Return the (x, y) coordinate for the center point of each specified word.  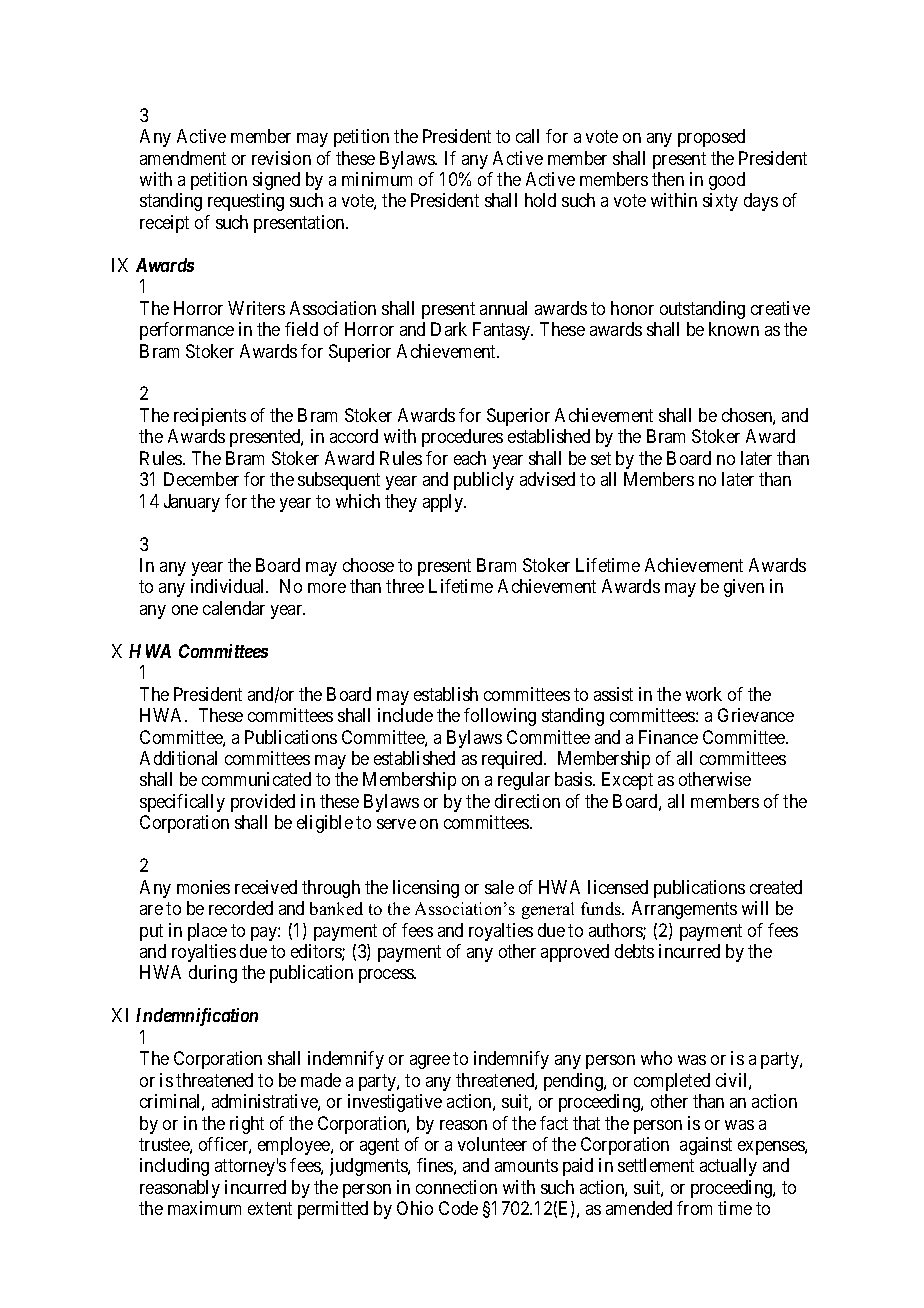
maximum (204, 1208)
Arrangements (684, 910)
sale (499, 887)
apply (444, 503)
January (192, 503)
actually (728, 1167)
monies (203, 887)
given (744, 588)
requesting (246, 202)
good (727, 181)
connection (456, 1187)
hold (540, 200)
